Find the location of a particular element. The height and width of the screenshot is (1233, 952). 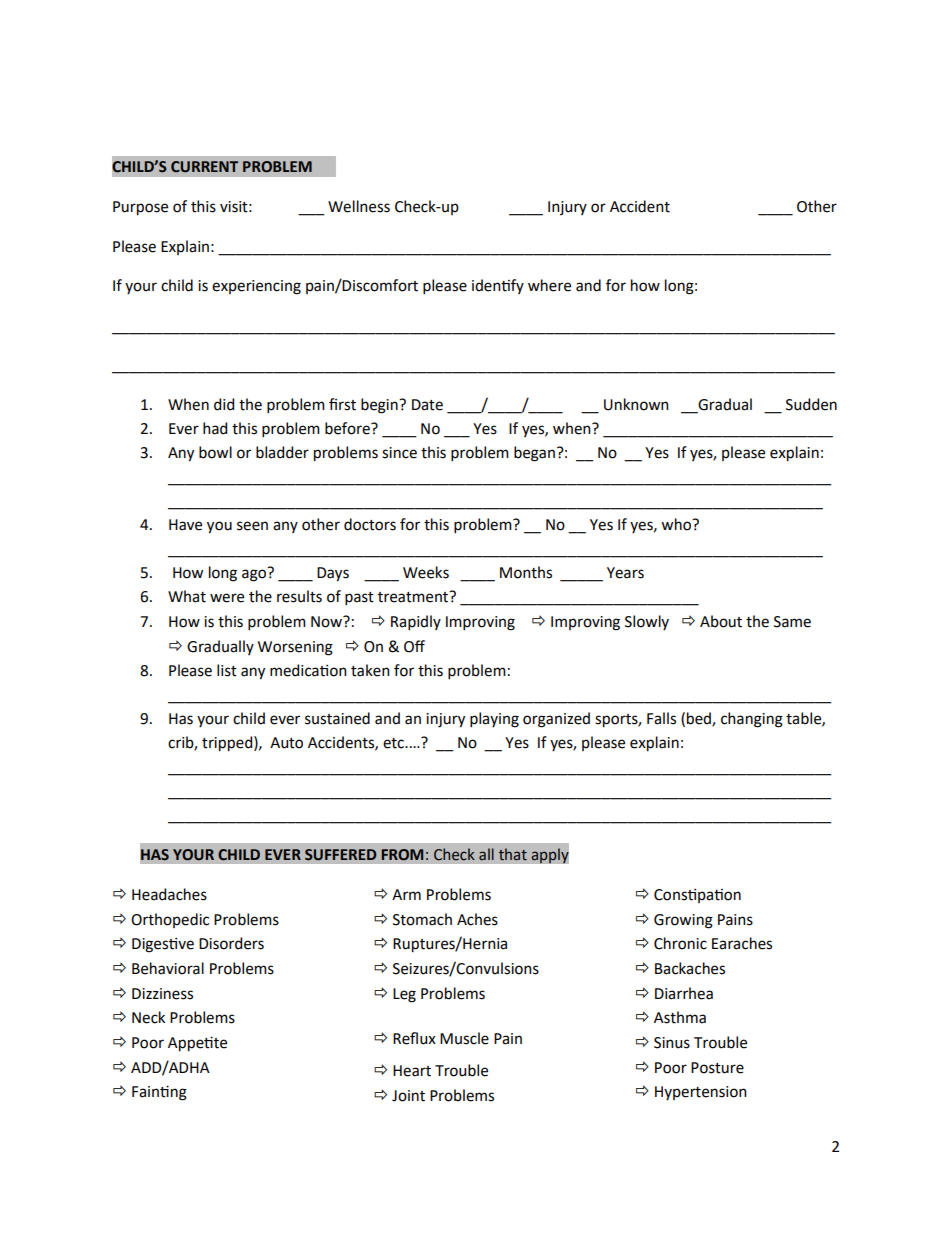

where is located at coordinates (549, 285).
